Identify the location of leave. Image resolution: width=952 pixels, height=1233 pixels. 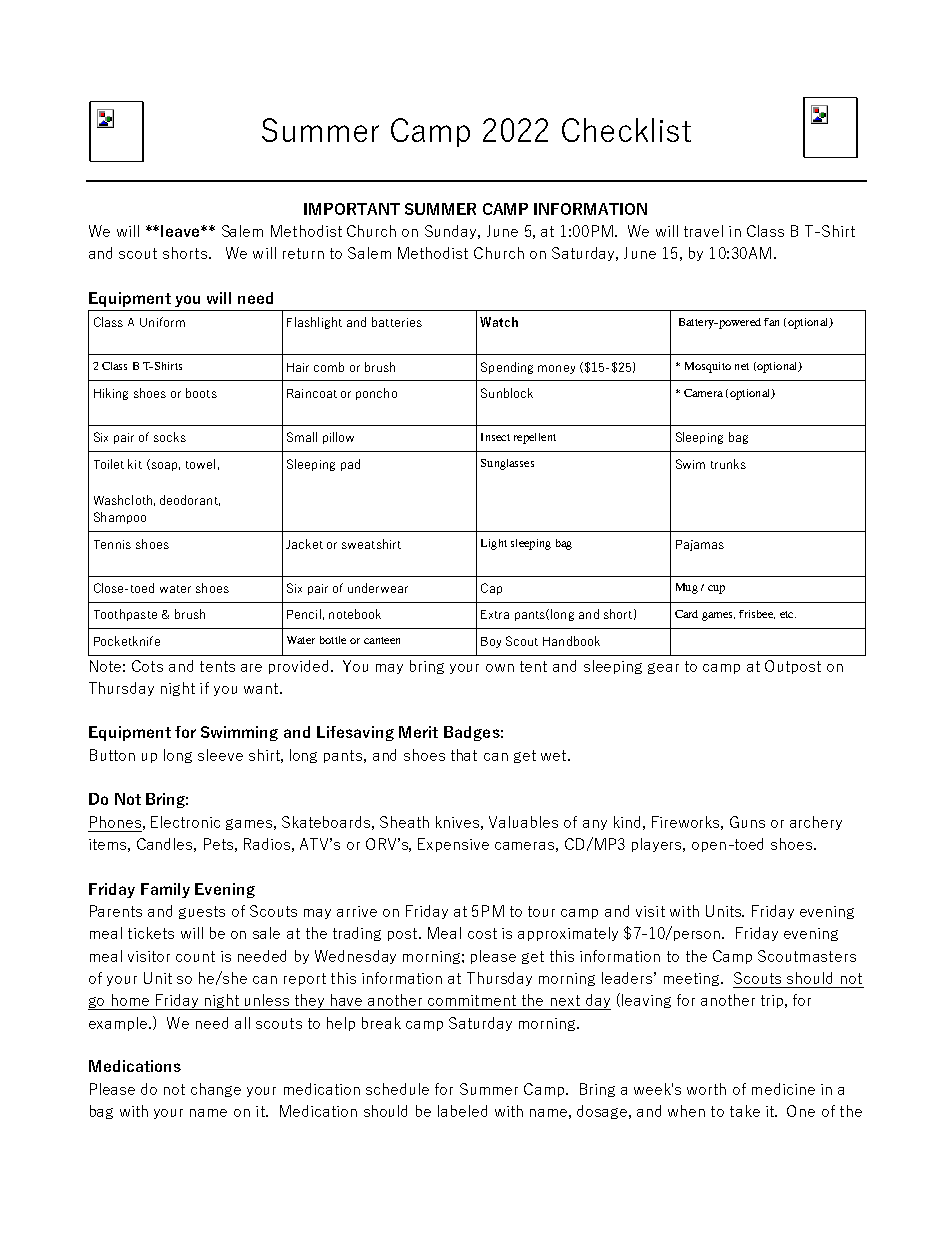
(181, 231).
